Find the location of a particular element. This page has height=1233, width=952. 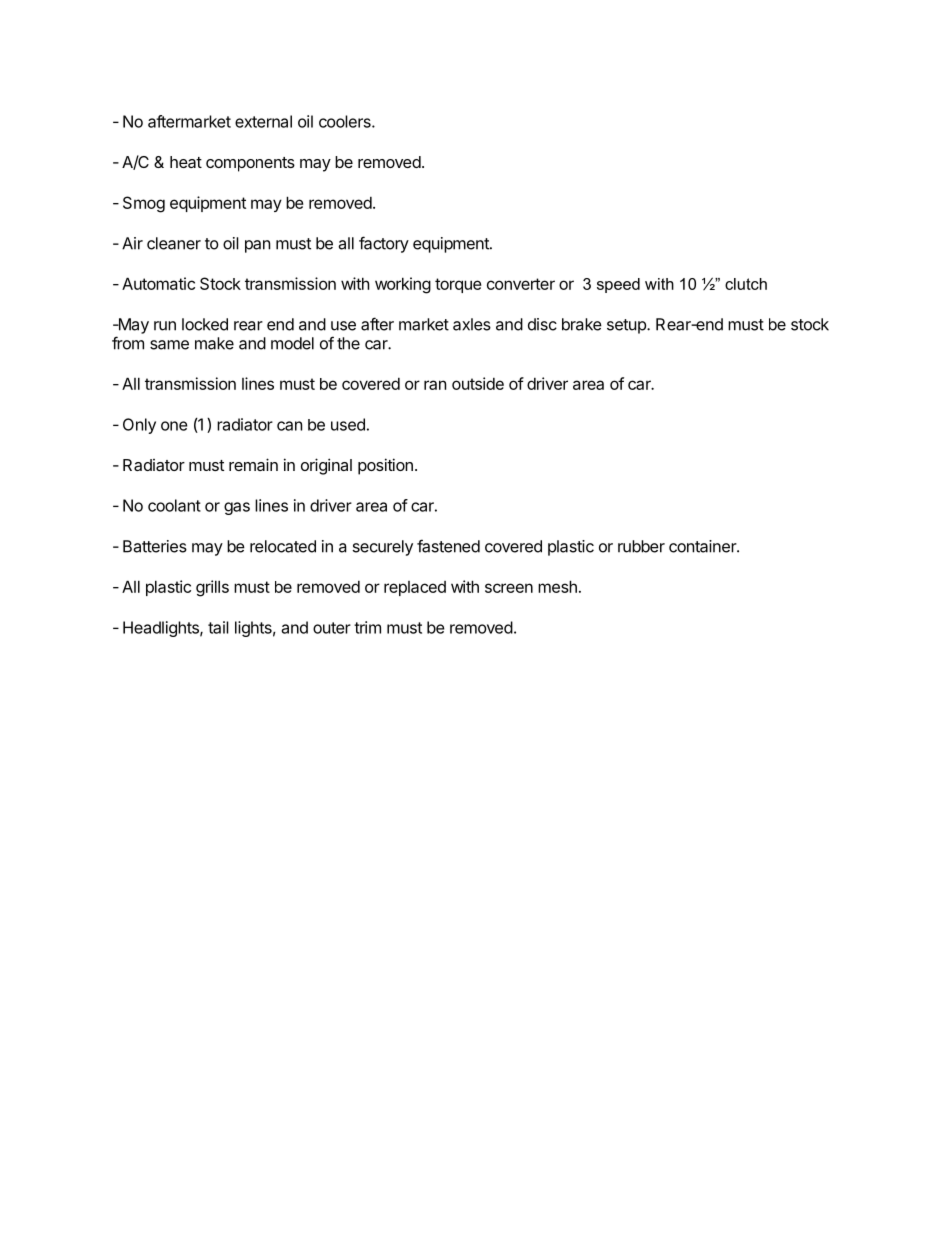

mesh is located at coordinates (557, 586).
